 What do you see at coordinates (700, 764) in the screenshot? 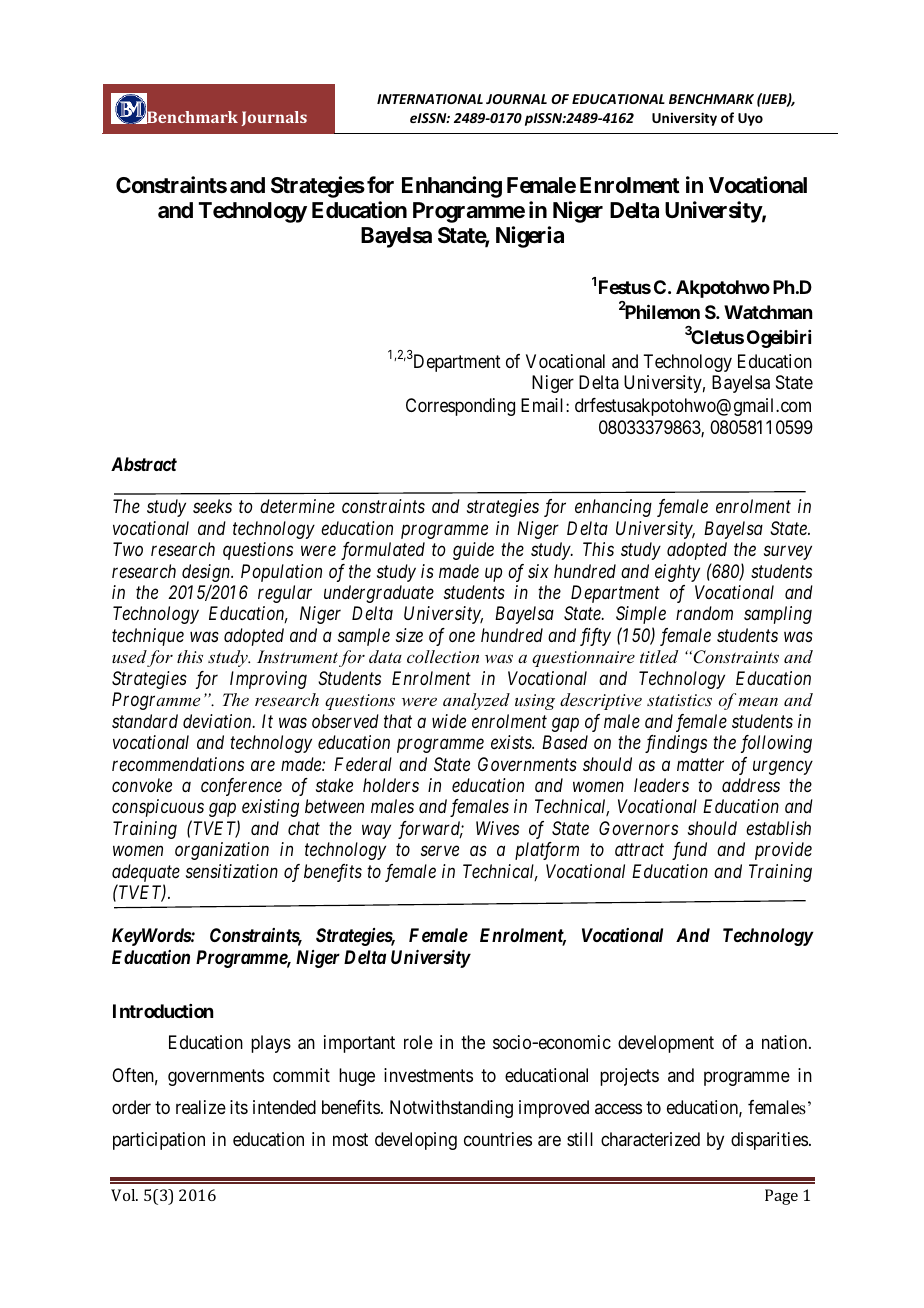
I see `matter` at bounding box center [700, 764].
